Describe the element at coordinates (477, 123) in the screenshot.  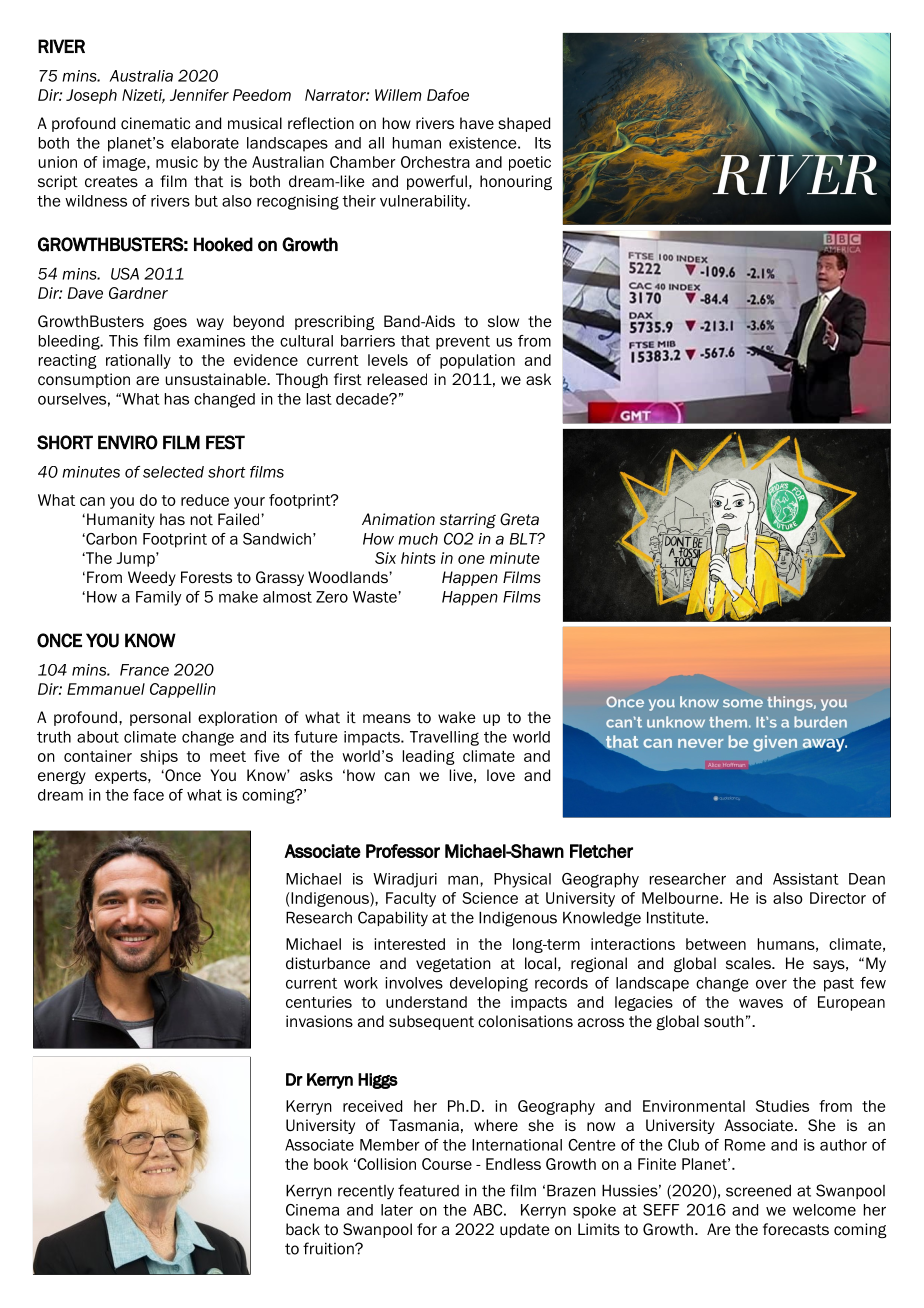
I see `have` at that location.
